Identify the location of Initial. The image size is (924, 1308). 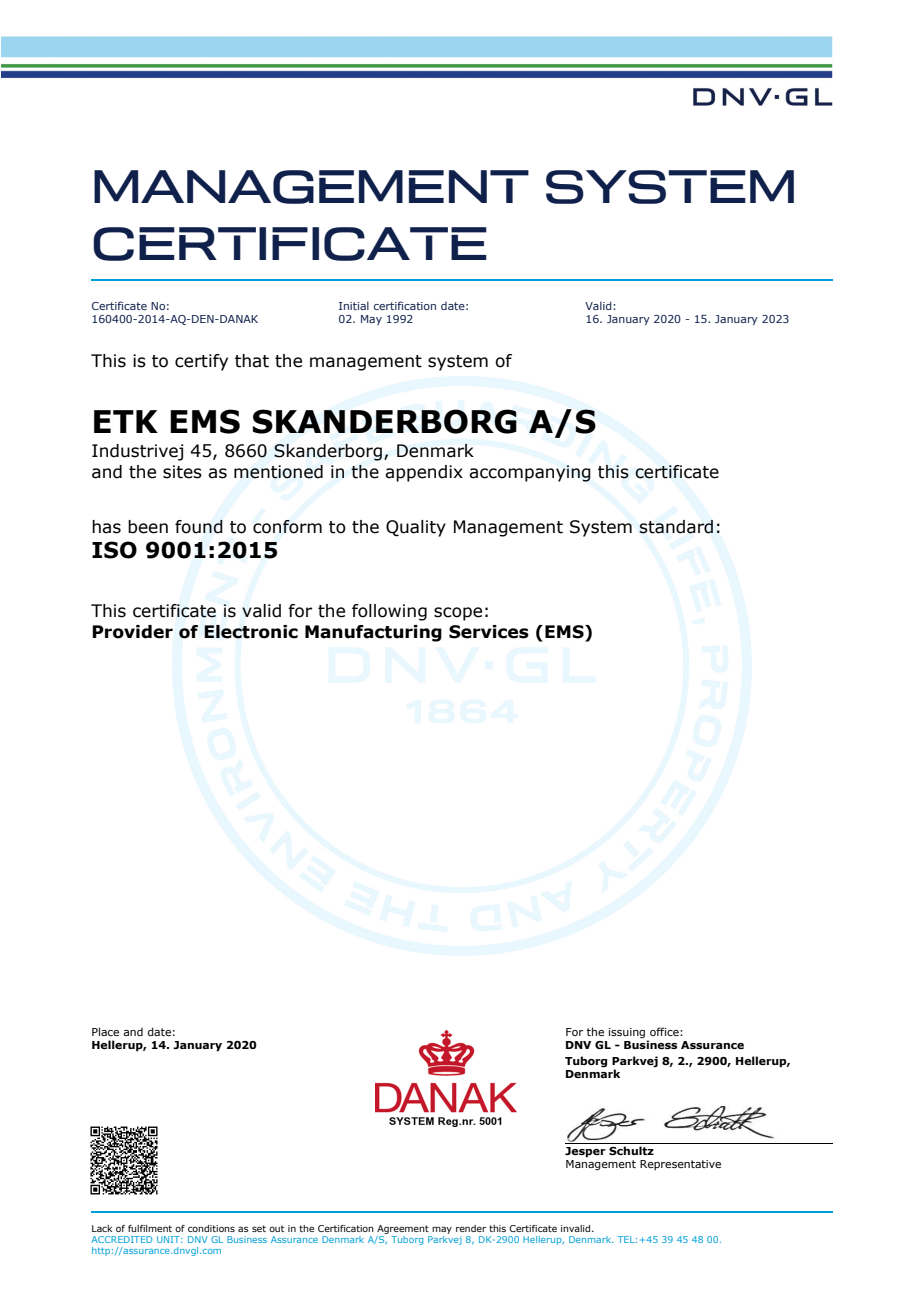
(354, 305).
